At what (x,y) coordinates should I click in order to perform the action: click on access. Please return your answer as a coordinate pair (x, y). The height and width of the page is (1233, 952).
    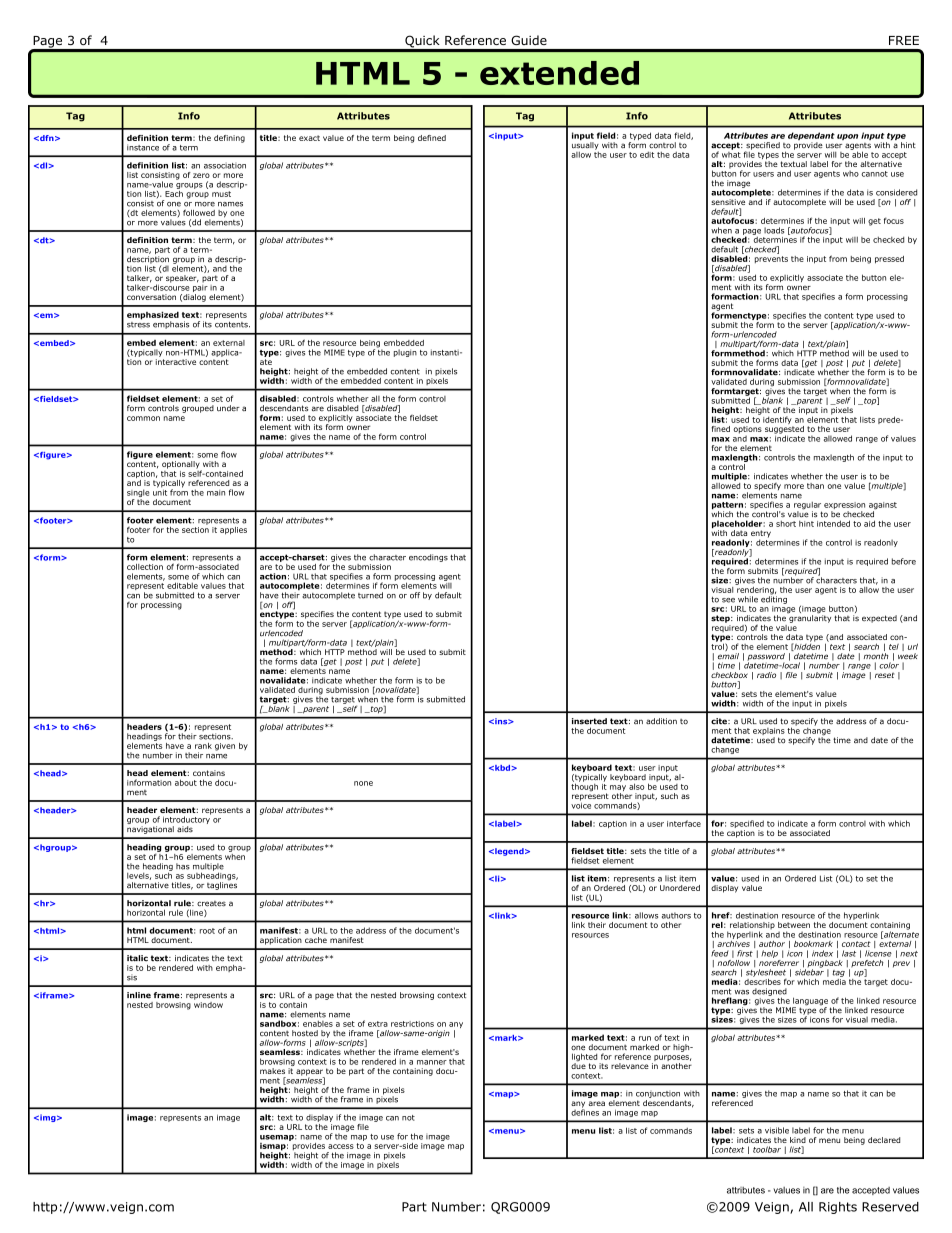
    Looking at the image, I should click on (341, 1146).
